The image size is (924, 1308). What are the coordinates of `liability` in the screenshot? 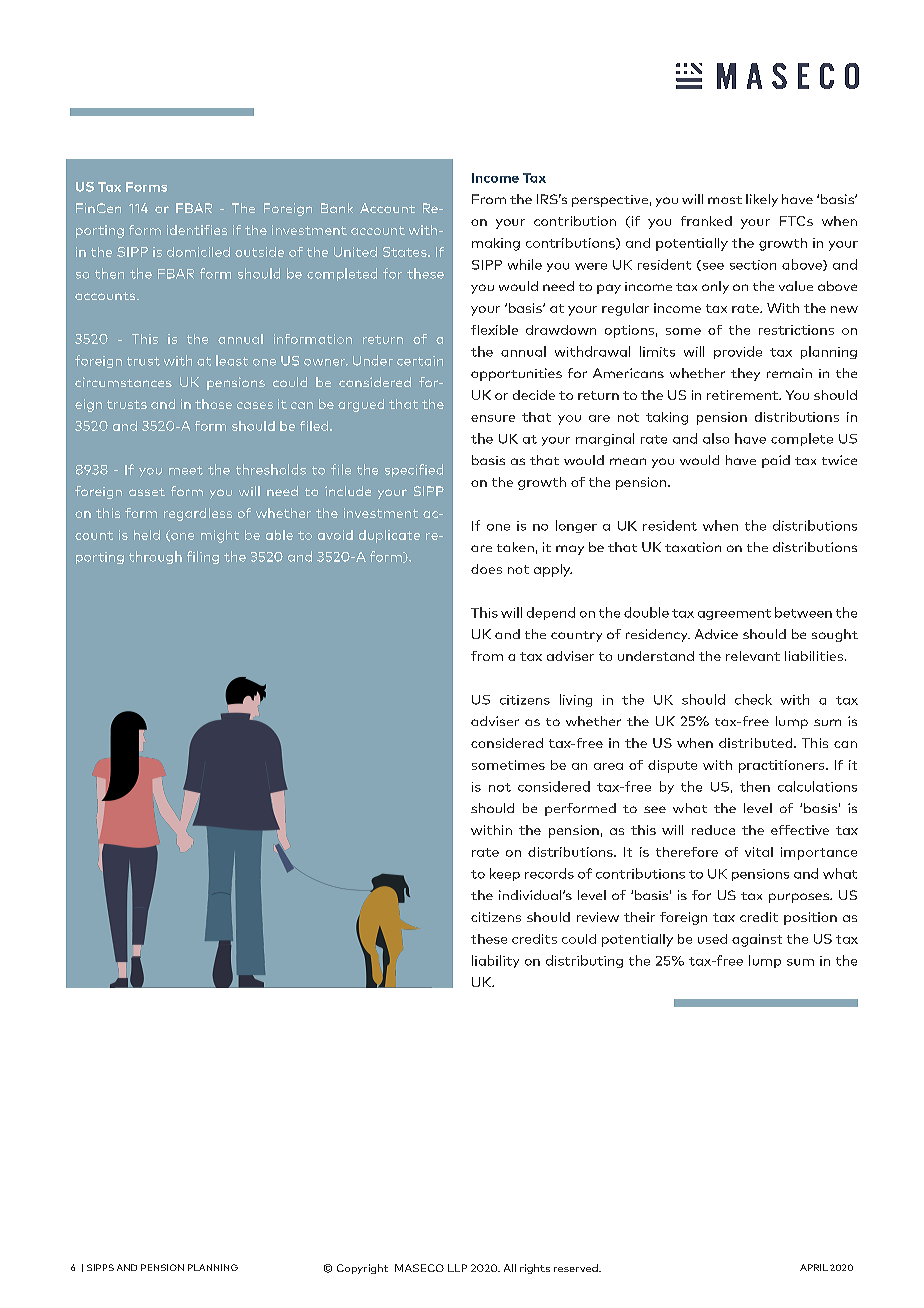 It's located at (495, 961).
